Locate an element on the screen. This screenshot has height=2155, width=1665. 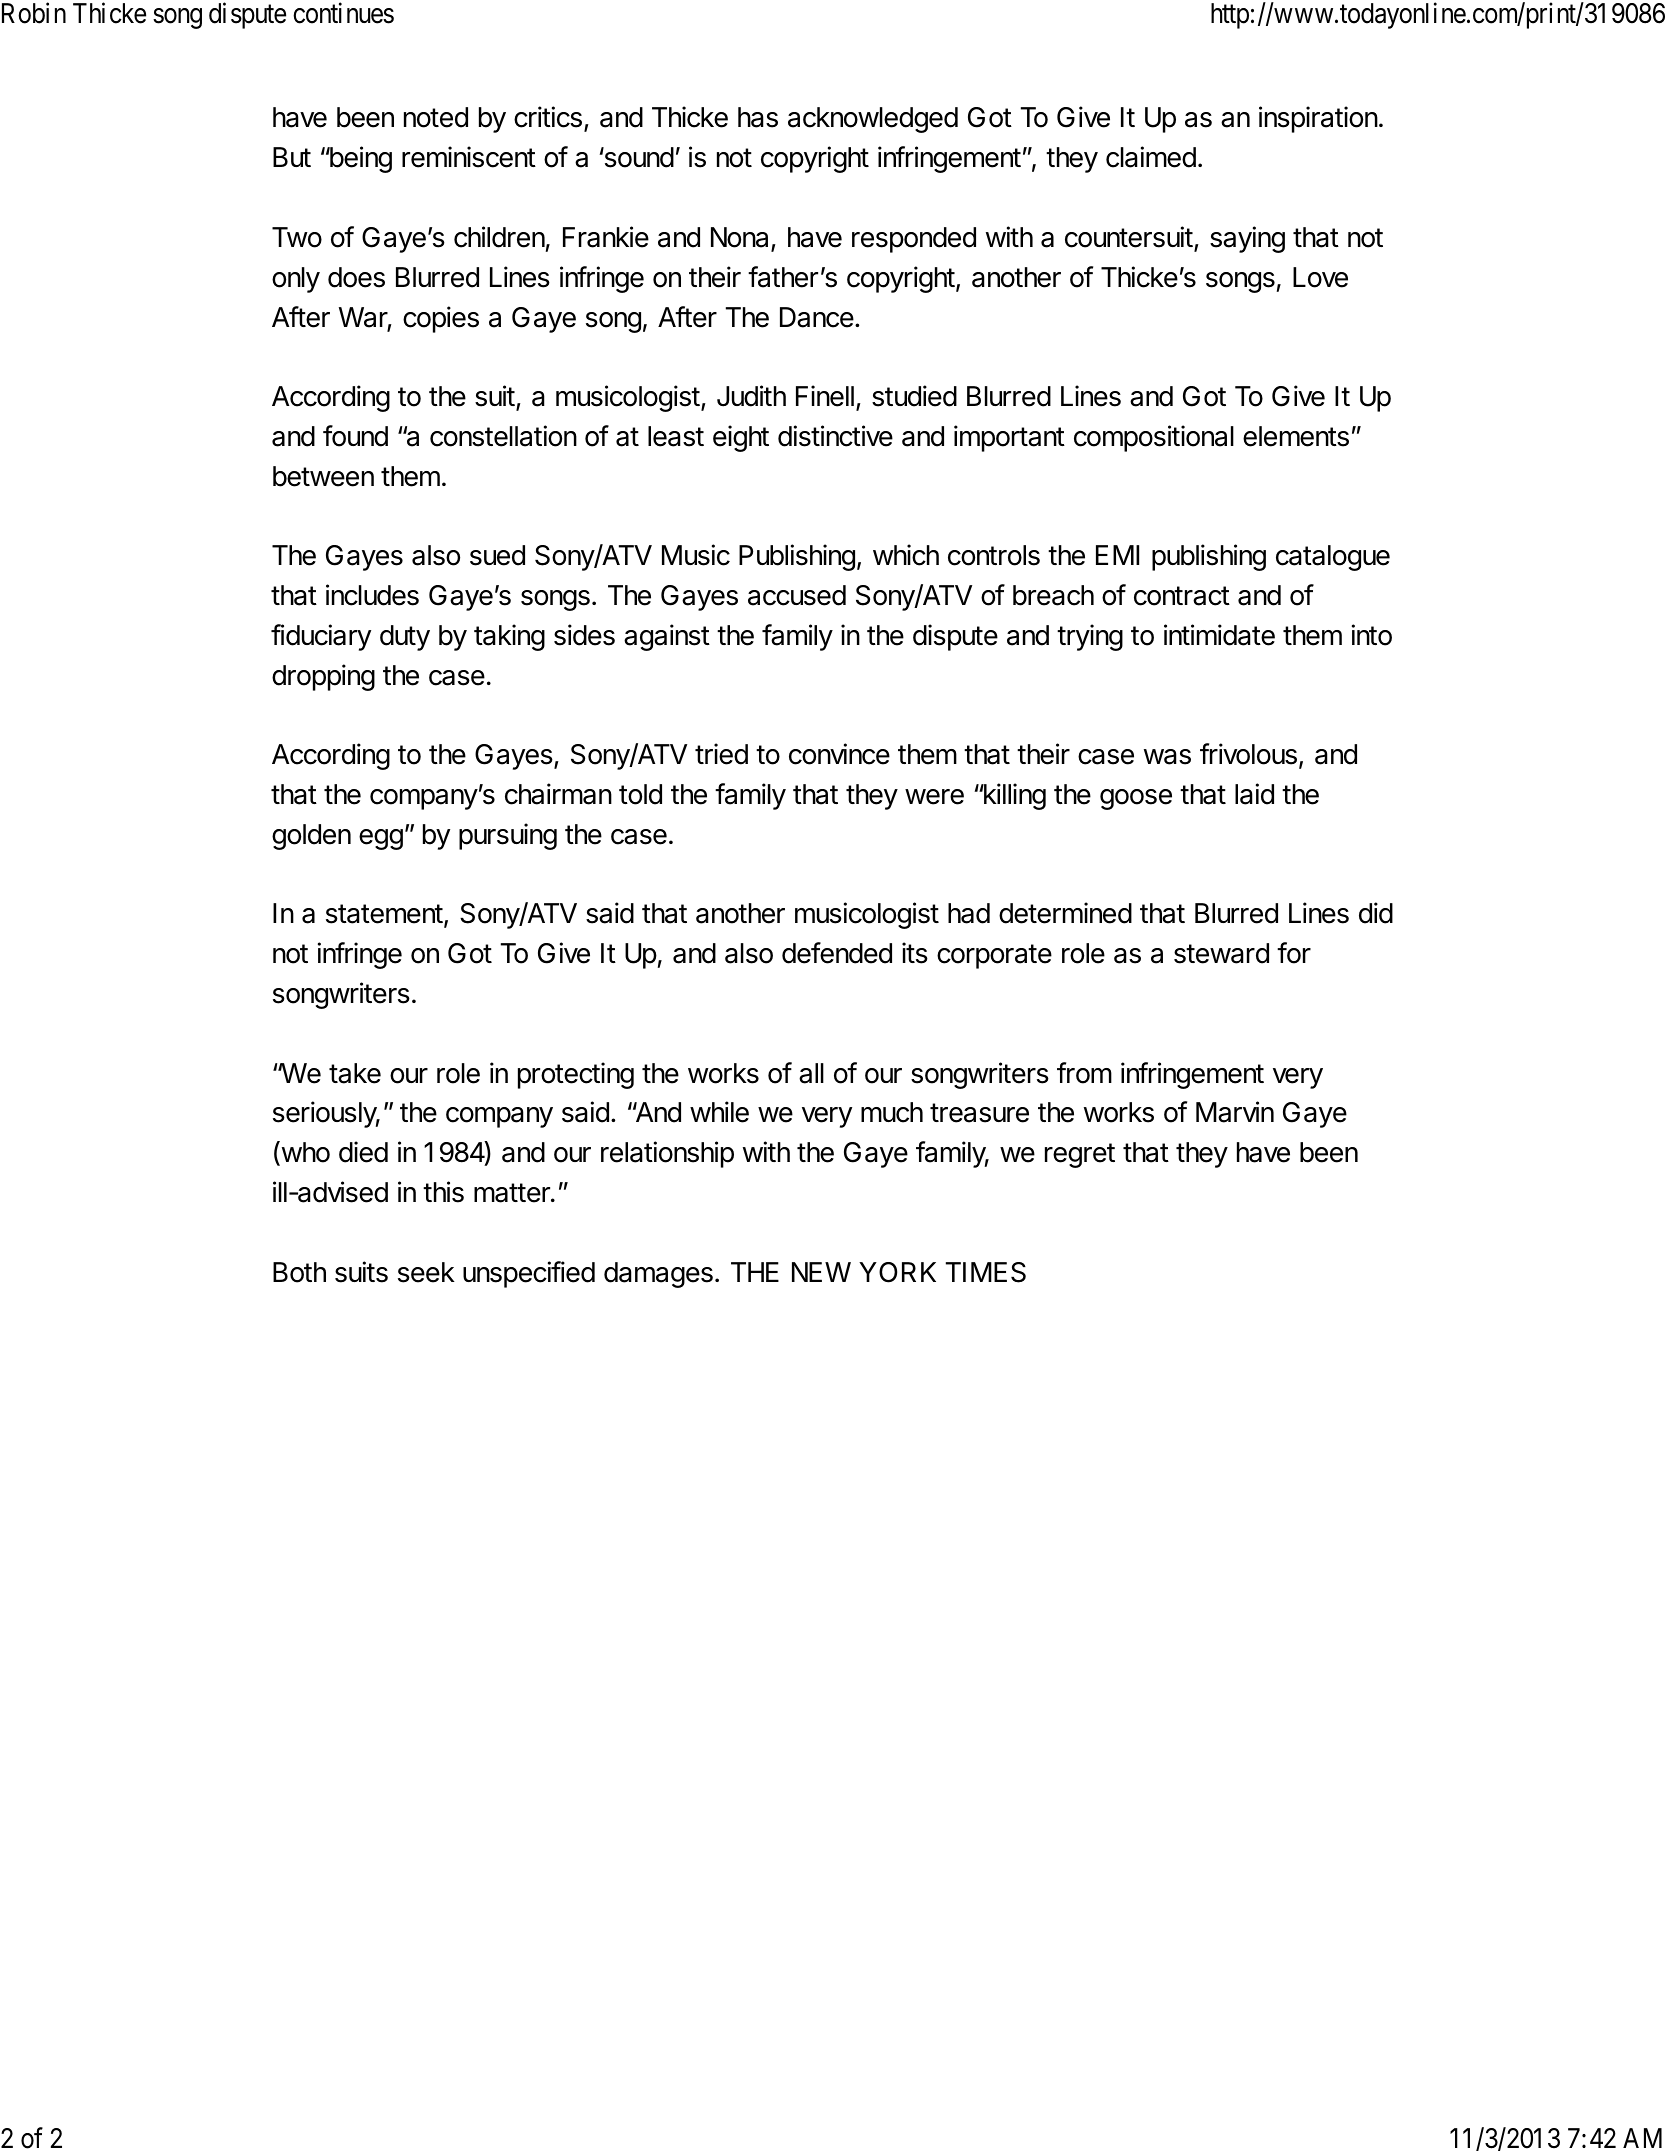
inspiration is located at coordinates (1318, 119).
